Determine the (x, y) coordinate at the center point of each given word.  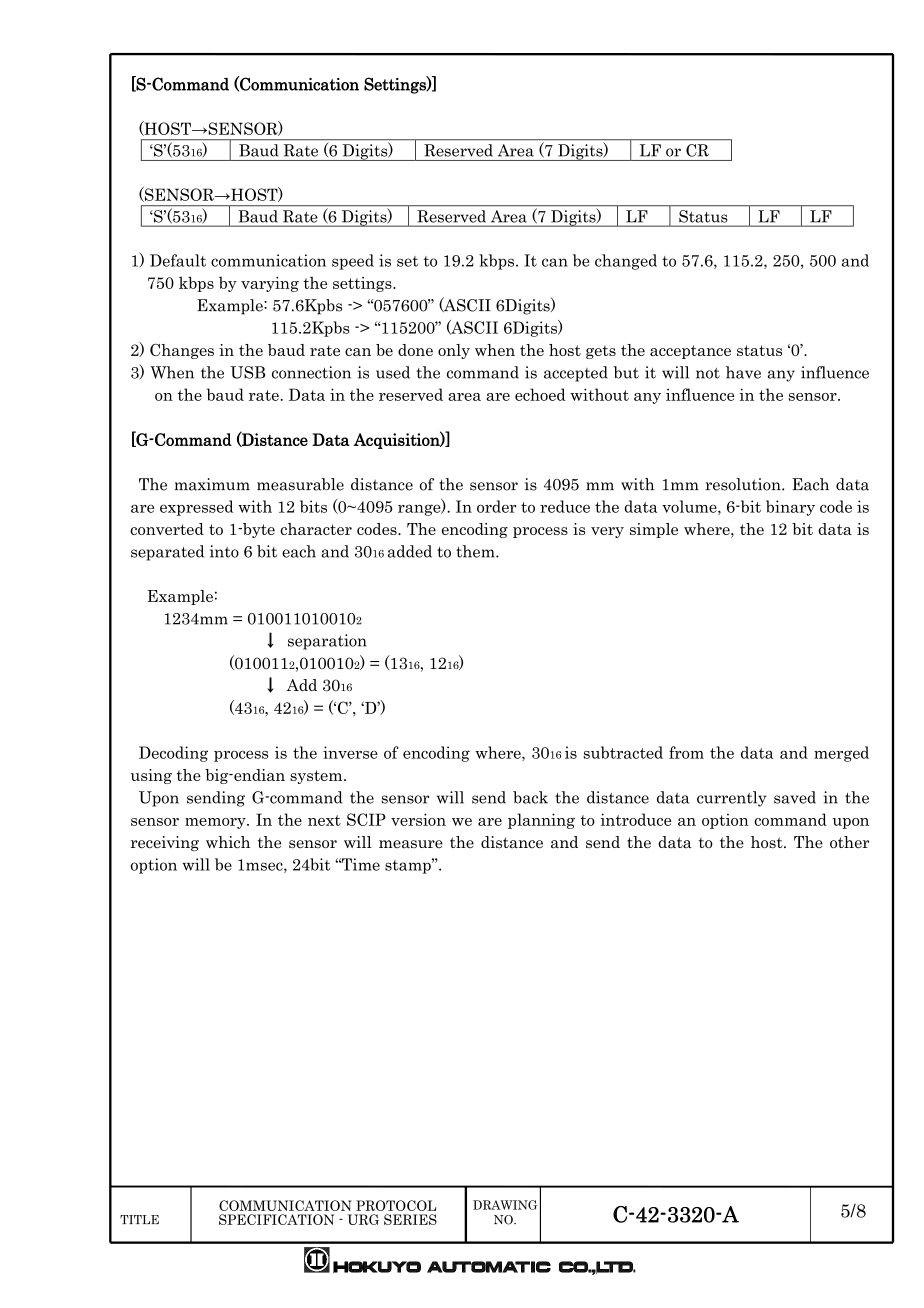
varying (270, 284)
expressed (197, 508)
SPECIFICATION (276, 1219)
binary (790, 508)
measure (411, 844)
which (228, 842)
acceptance (690, 352)
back (530, 797)
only (454, 351)
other (849, 842)
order (496, 506)
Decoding (173, 754)
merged (841, 754)
